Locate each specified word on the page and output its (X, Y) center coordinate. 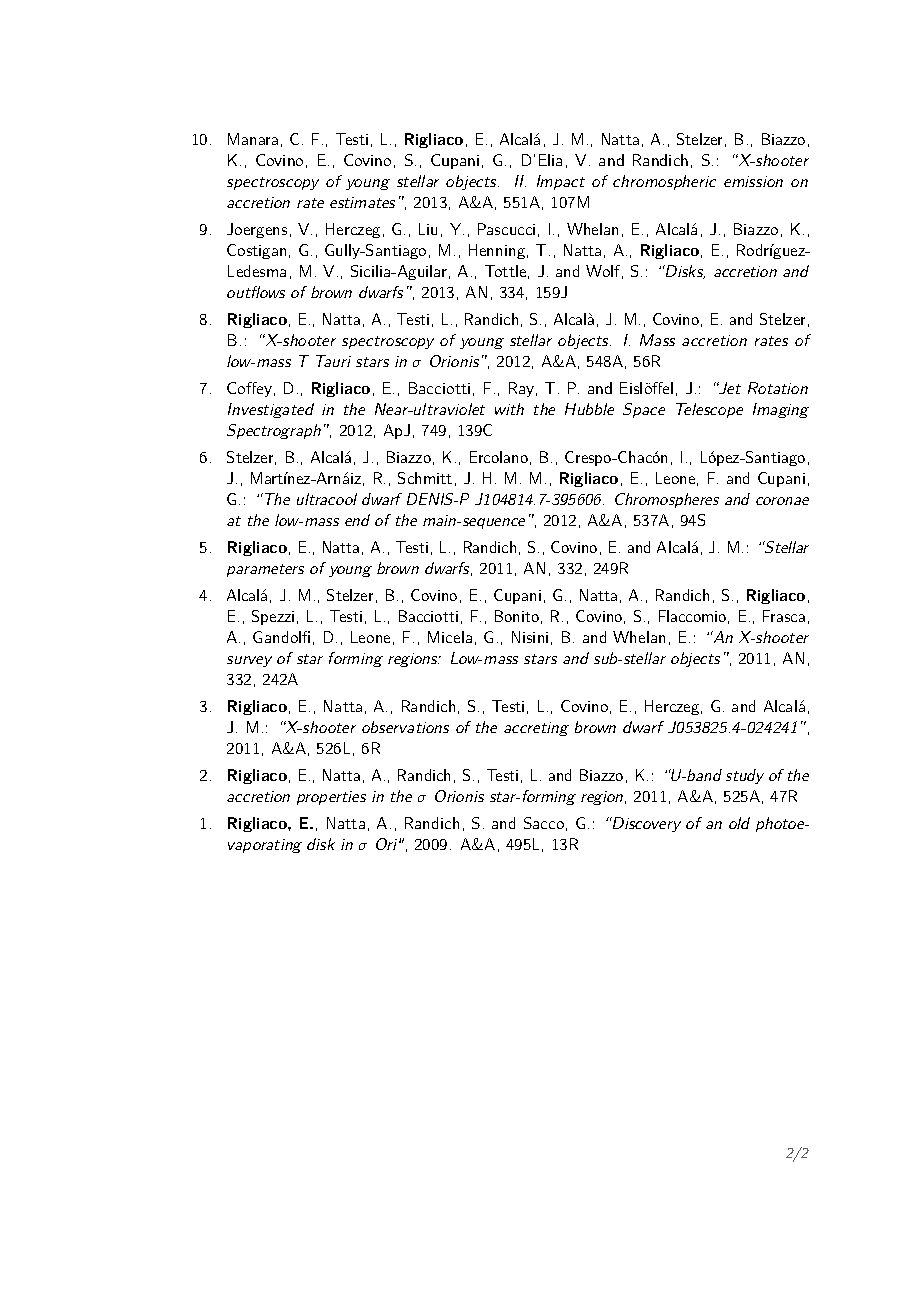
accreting (536, 729)
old (739, 823)
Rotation (778, 388)
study (745, 776)
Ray (521, 389)
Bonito (517, 616)
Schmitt (425, 478)
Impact (561, 182)
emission (753, 181)
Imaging (781, 410)
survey (249, 661)
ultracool (327, 499)
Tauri (333, 361)
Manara (253, 139)
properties (331, 798)
